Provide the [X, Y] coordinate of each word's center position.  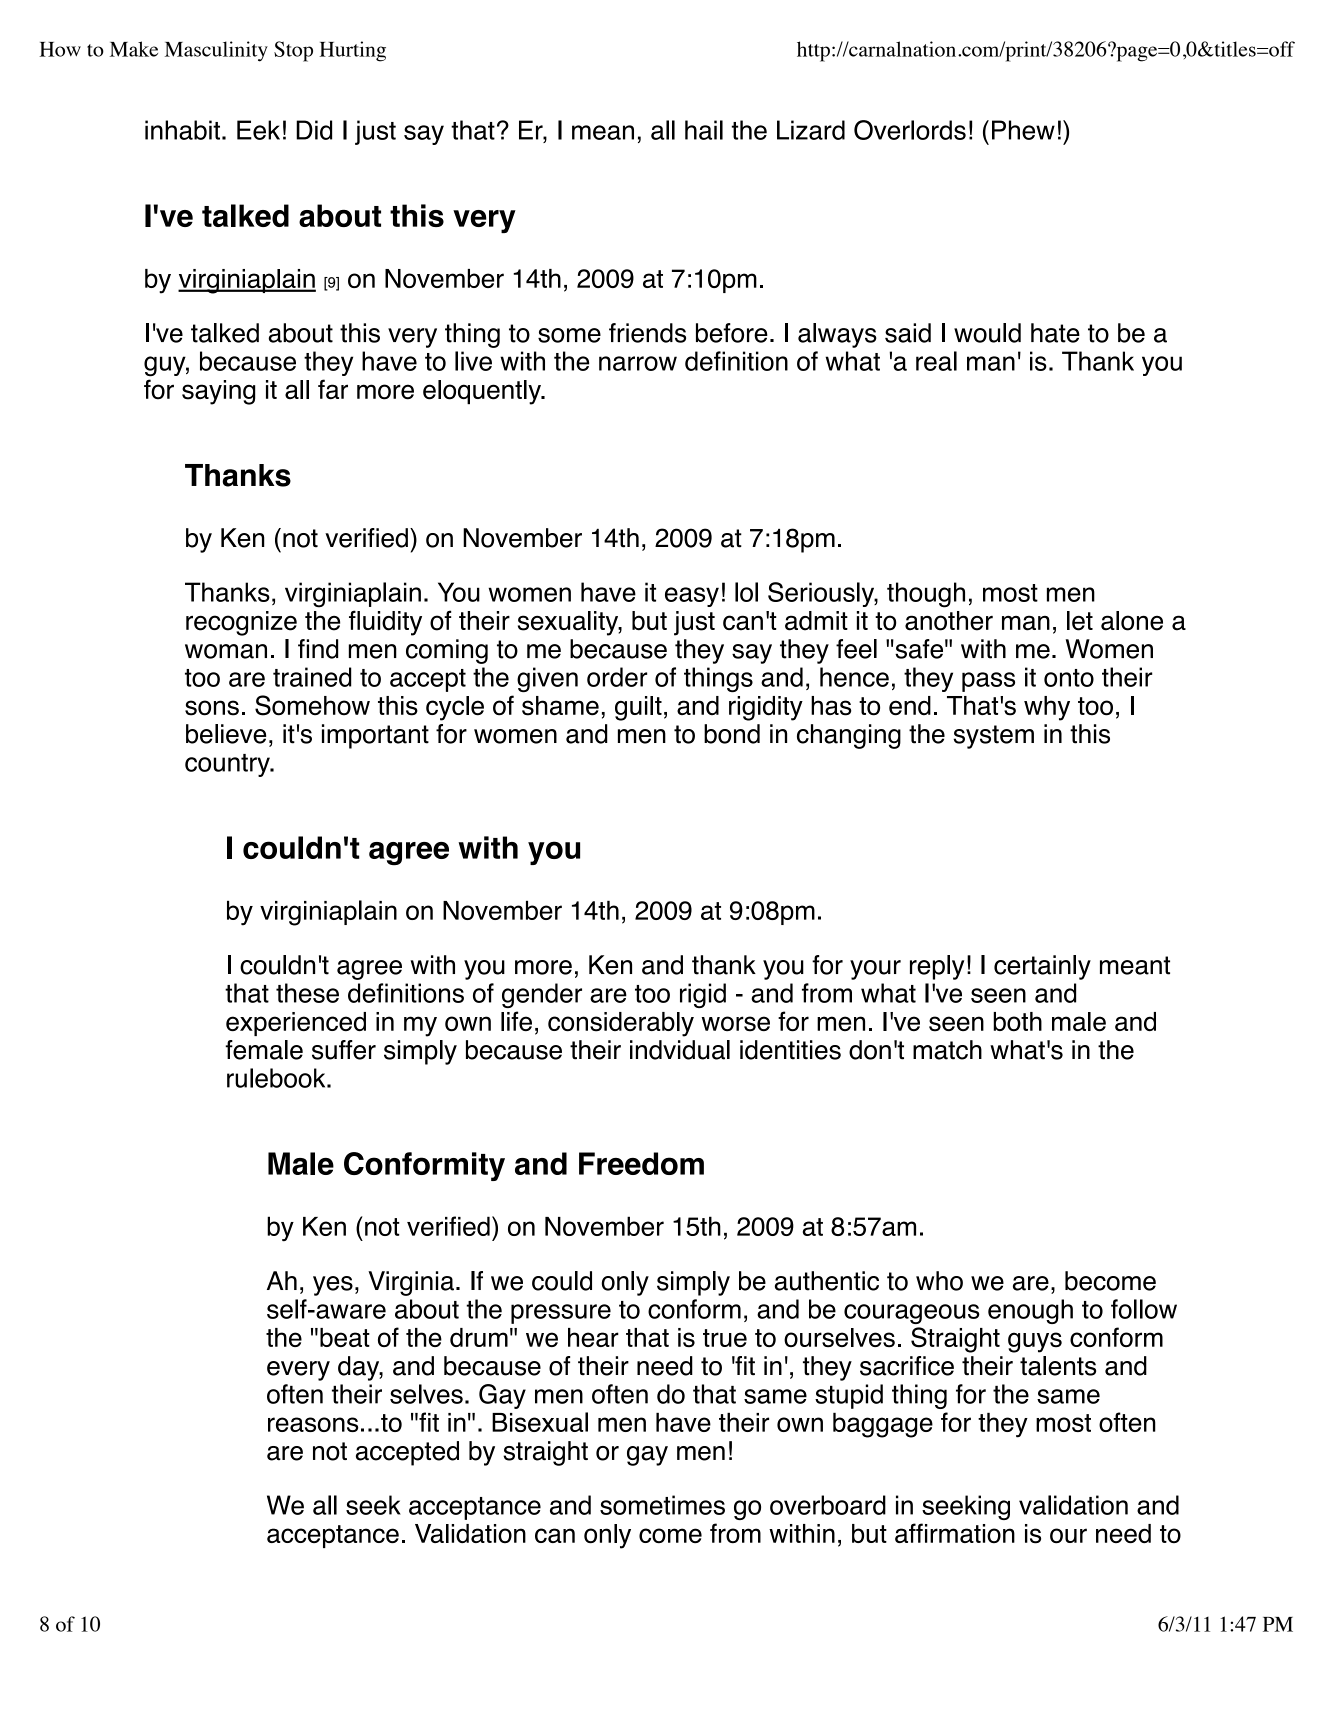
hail [704, 130]
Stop [293, 51]
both [1017, 1021]
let [1080, 621]
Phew [1023, 130]
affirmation [955, 1533]
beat [345, 1337]
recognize [241, 623]
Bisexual [540, 1422]
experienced [296, 1024]
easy [692, 597]
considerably [621, 1024]
